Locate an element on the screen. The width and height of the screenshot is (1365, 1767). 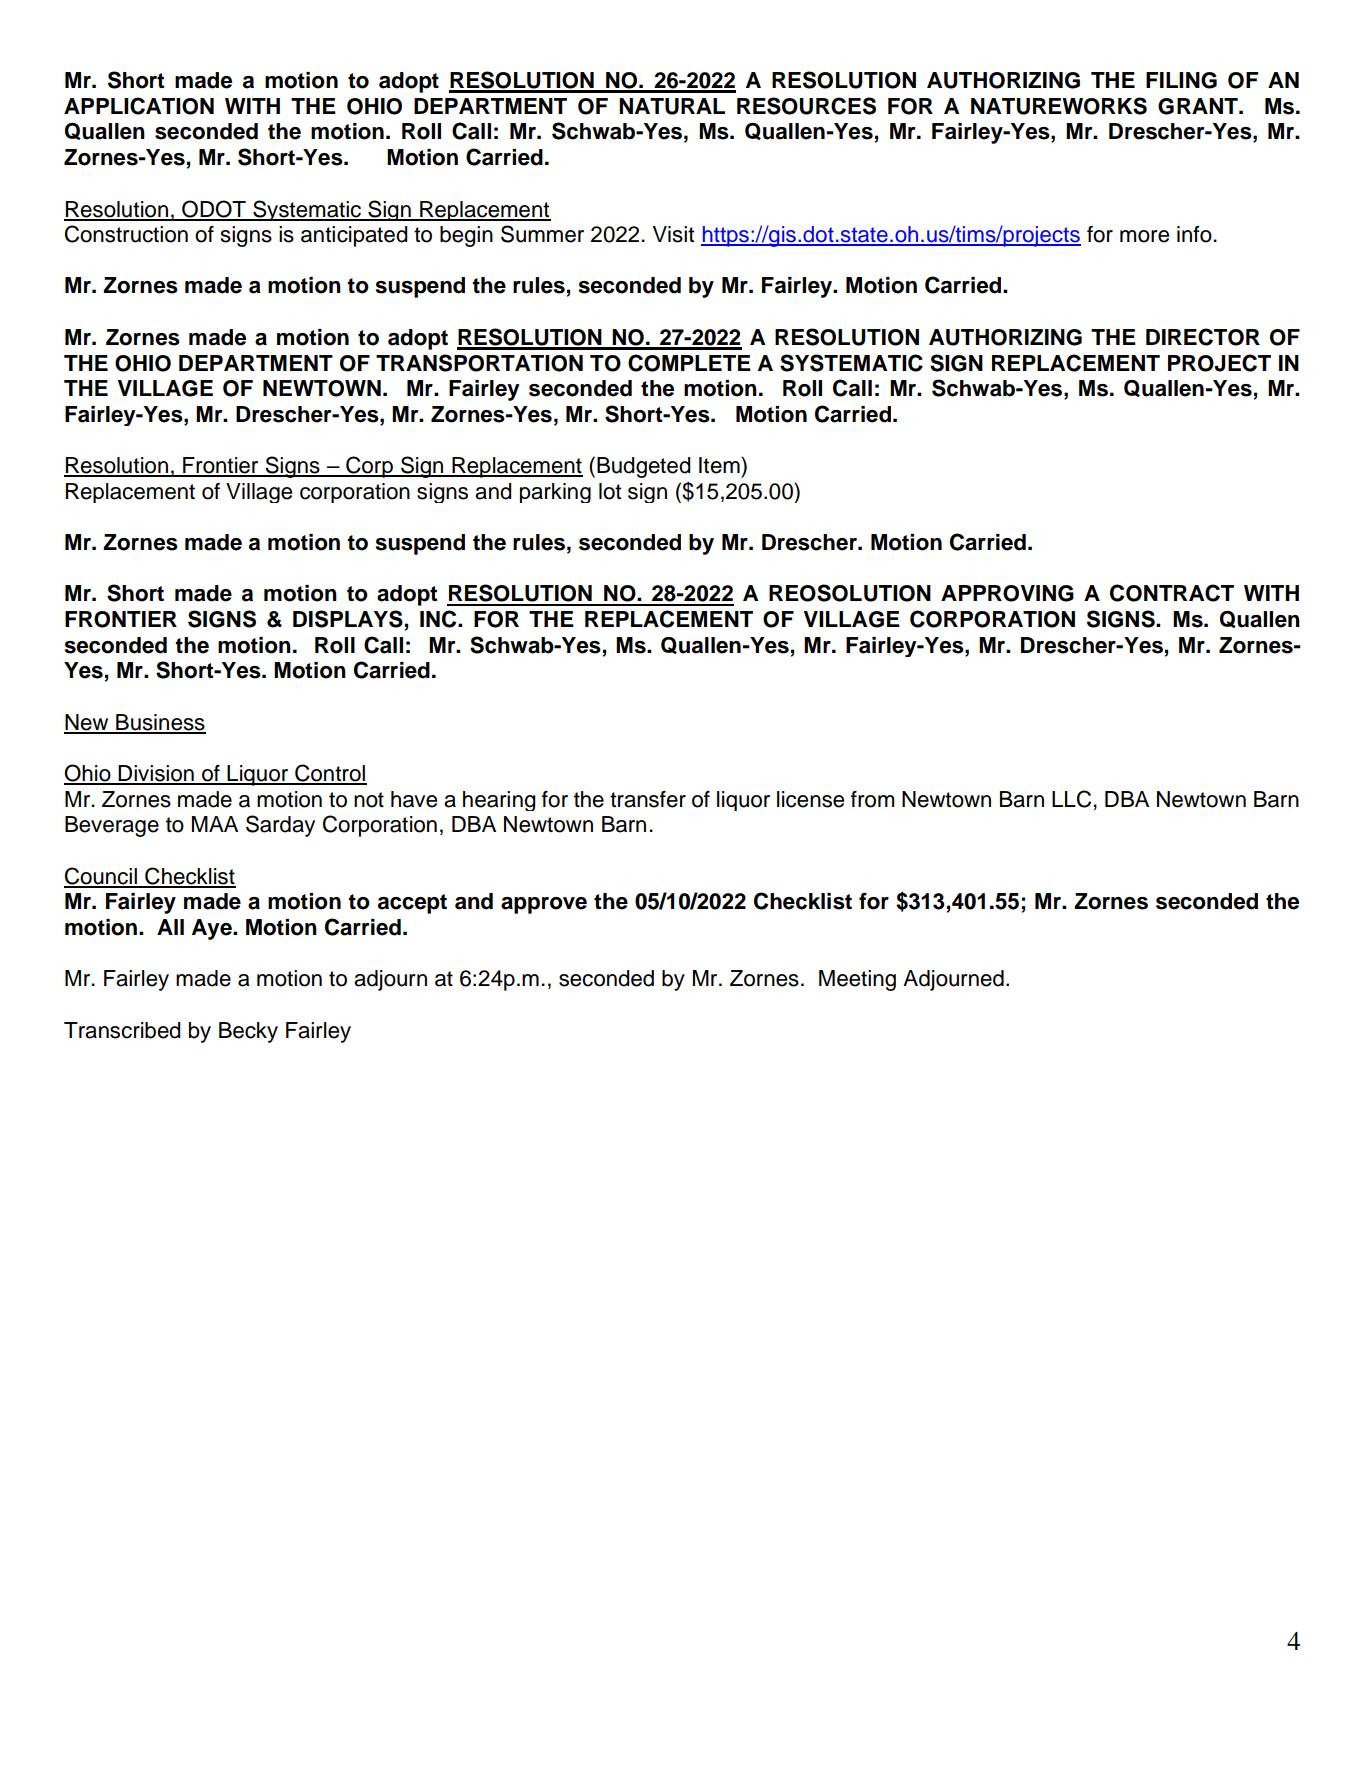
NATURAL is located at coordinates (672, 106).
